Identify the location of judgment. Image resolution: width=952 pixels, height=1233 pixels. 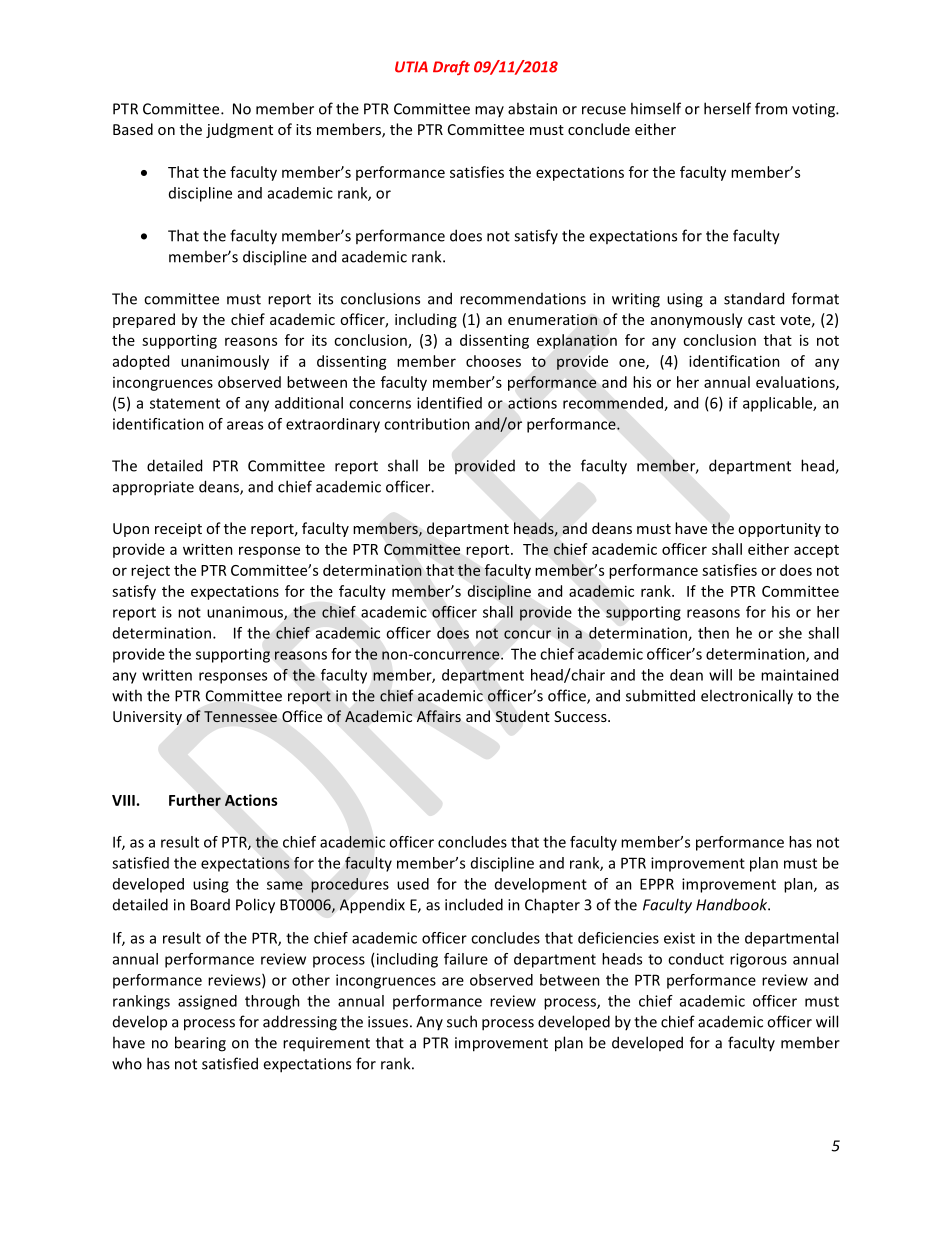
(239, 130).
